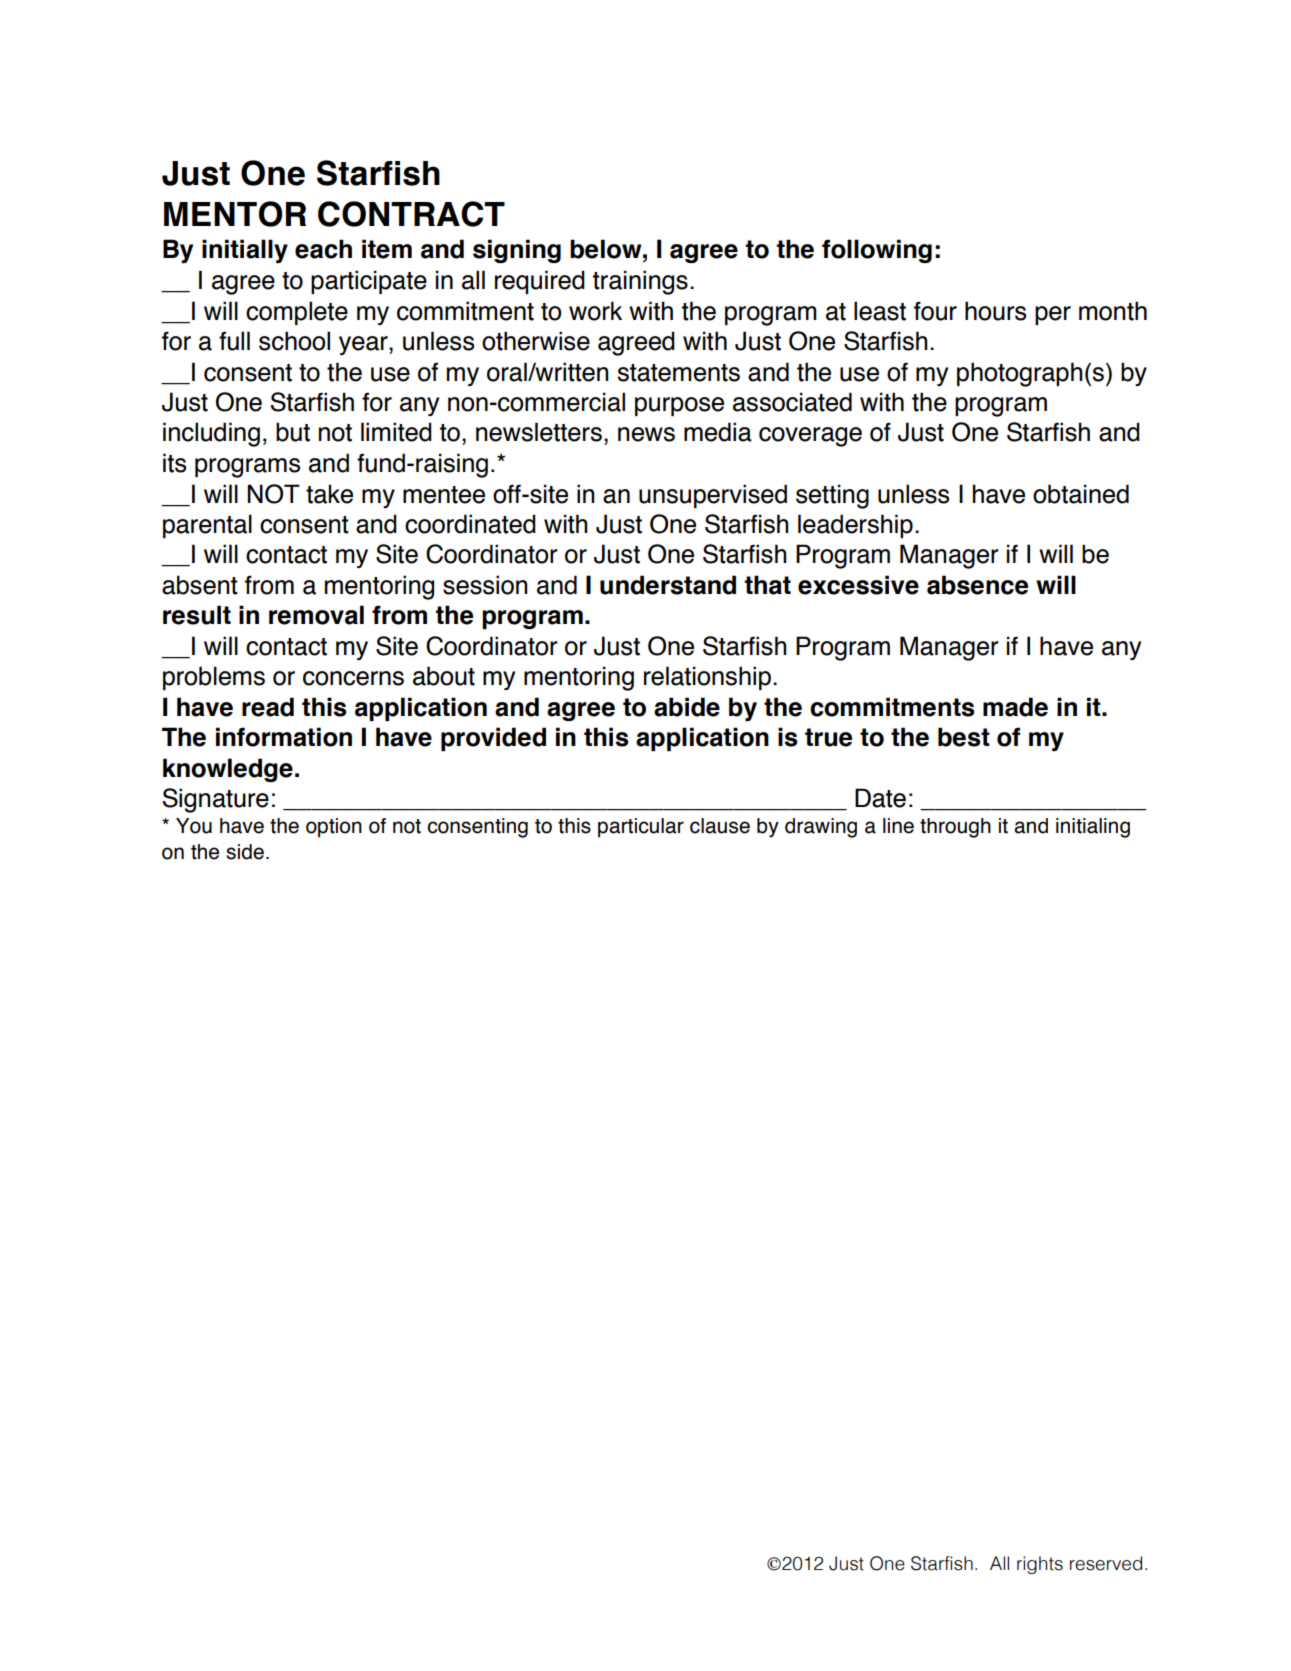 The image size is (1291, 1671). What do you see at coordinates (334, 828) in the screenshot?
I see `option` at bounding box center [334, 828].
